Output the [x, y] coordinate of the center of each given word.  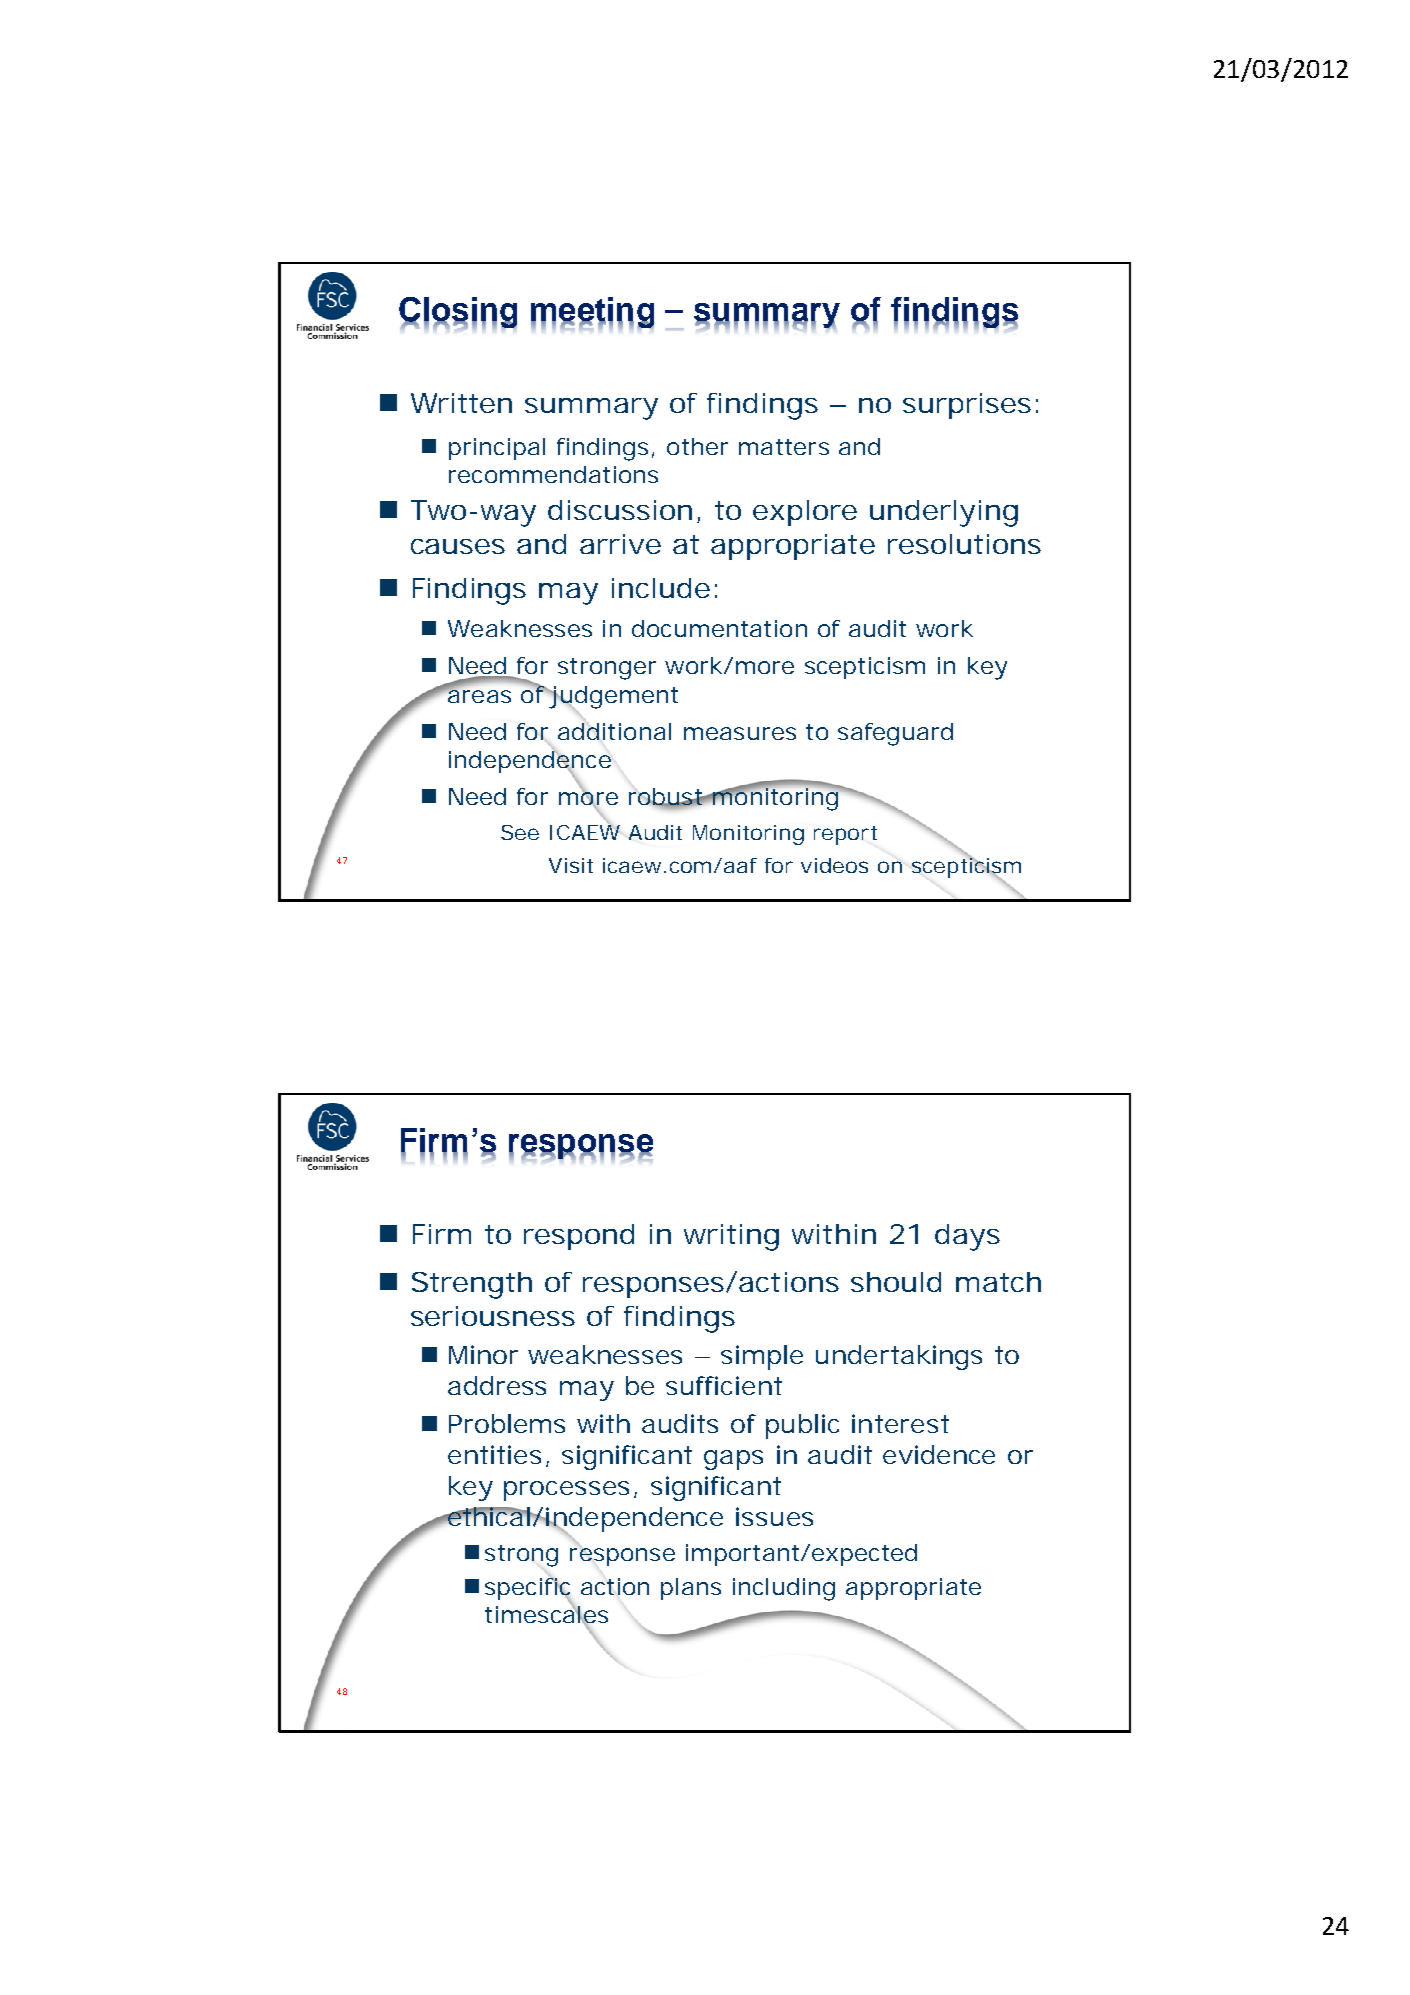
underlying [944, 513]
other [697, 446]
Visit [571, 865]
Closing [458, 313]
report [845, 835]
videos [834, 865]
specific [528, 1589]
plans [691, 1589]
